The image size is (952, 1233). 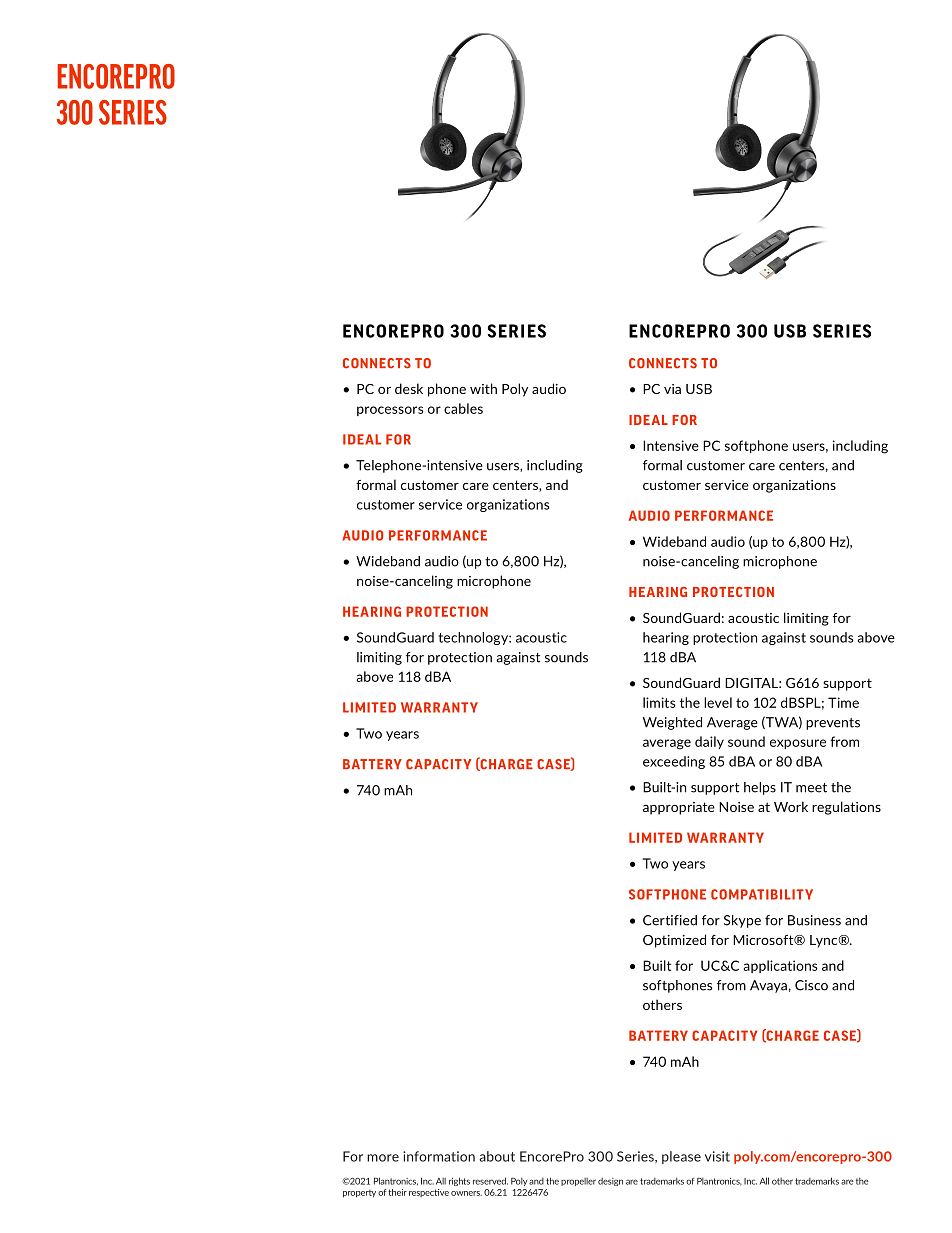 I want to click on applications, so click(x=780, y=966).
